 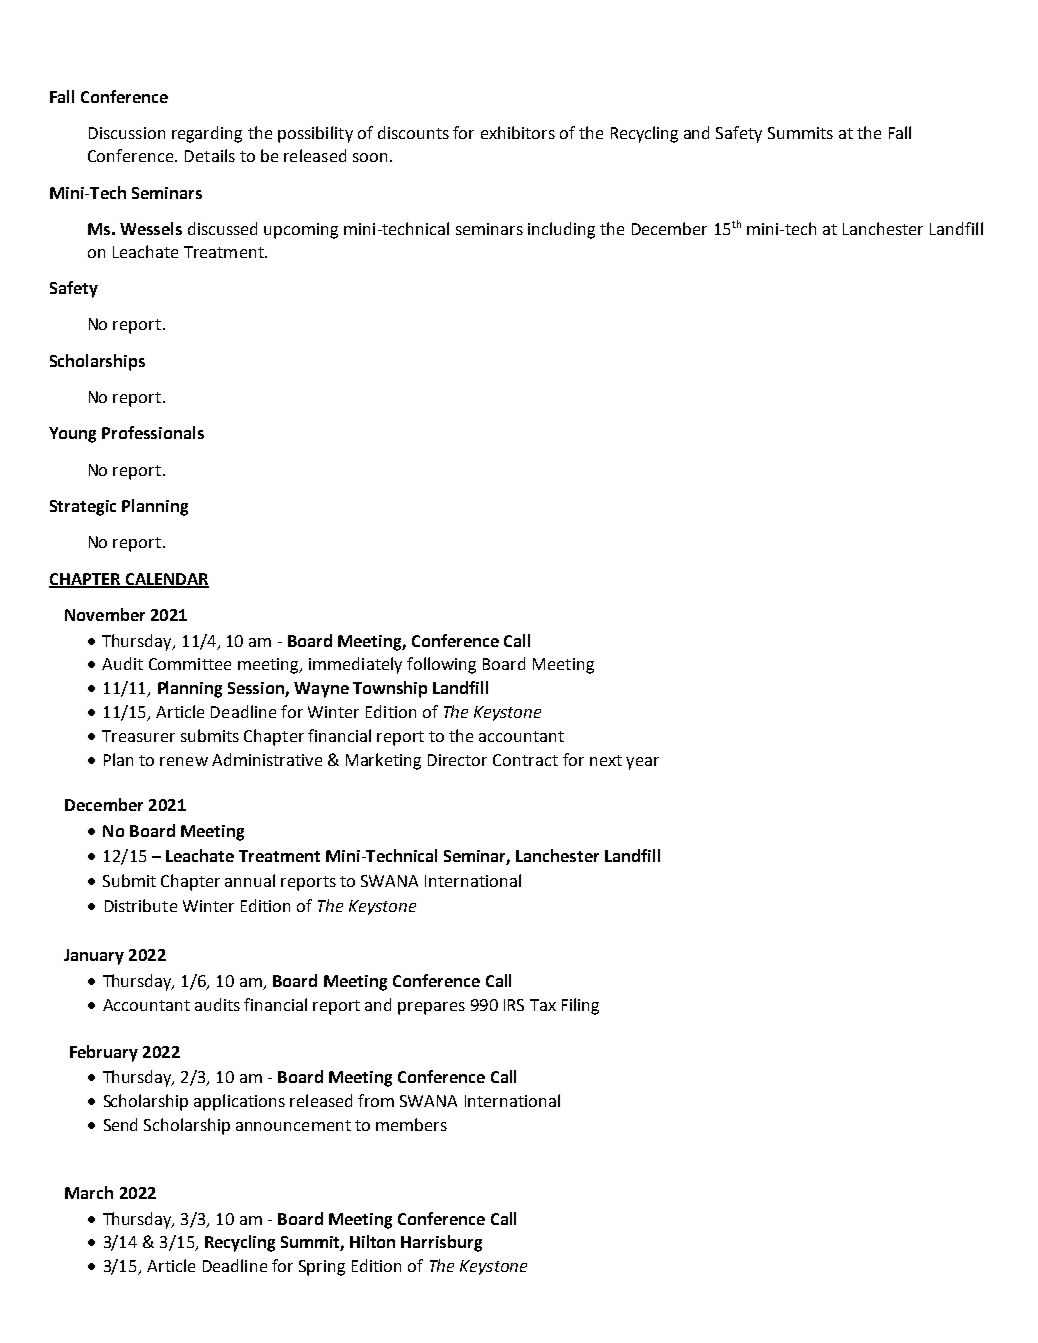 What do you see at coordinates (606, 760) in the screenshot?
I see `next` at bounding box center [606, 760].
